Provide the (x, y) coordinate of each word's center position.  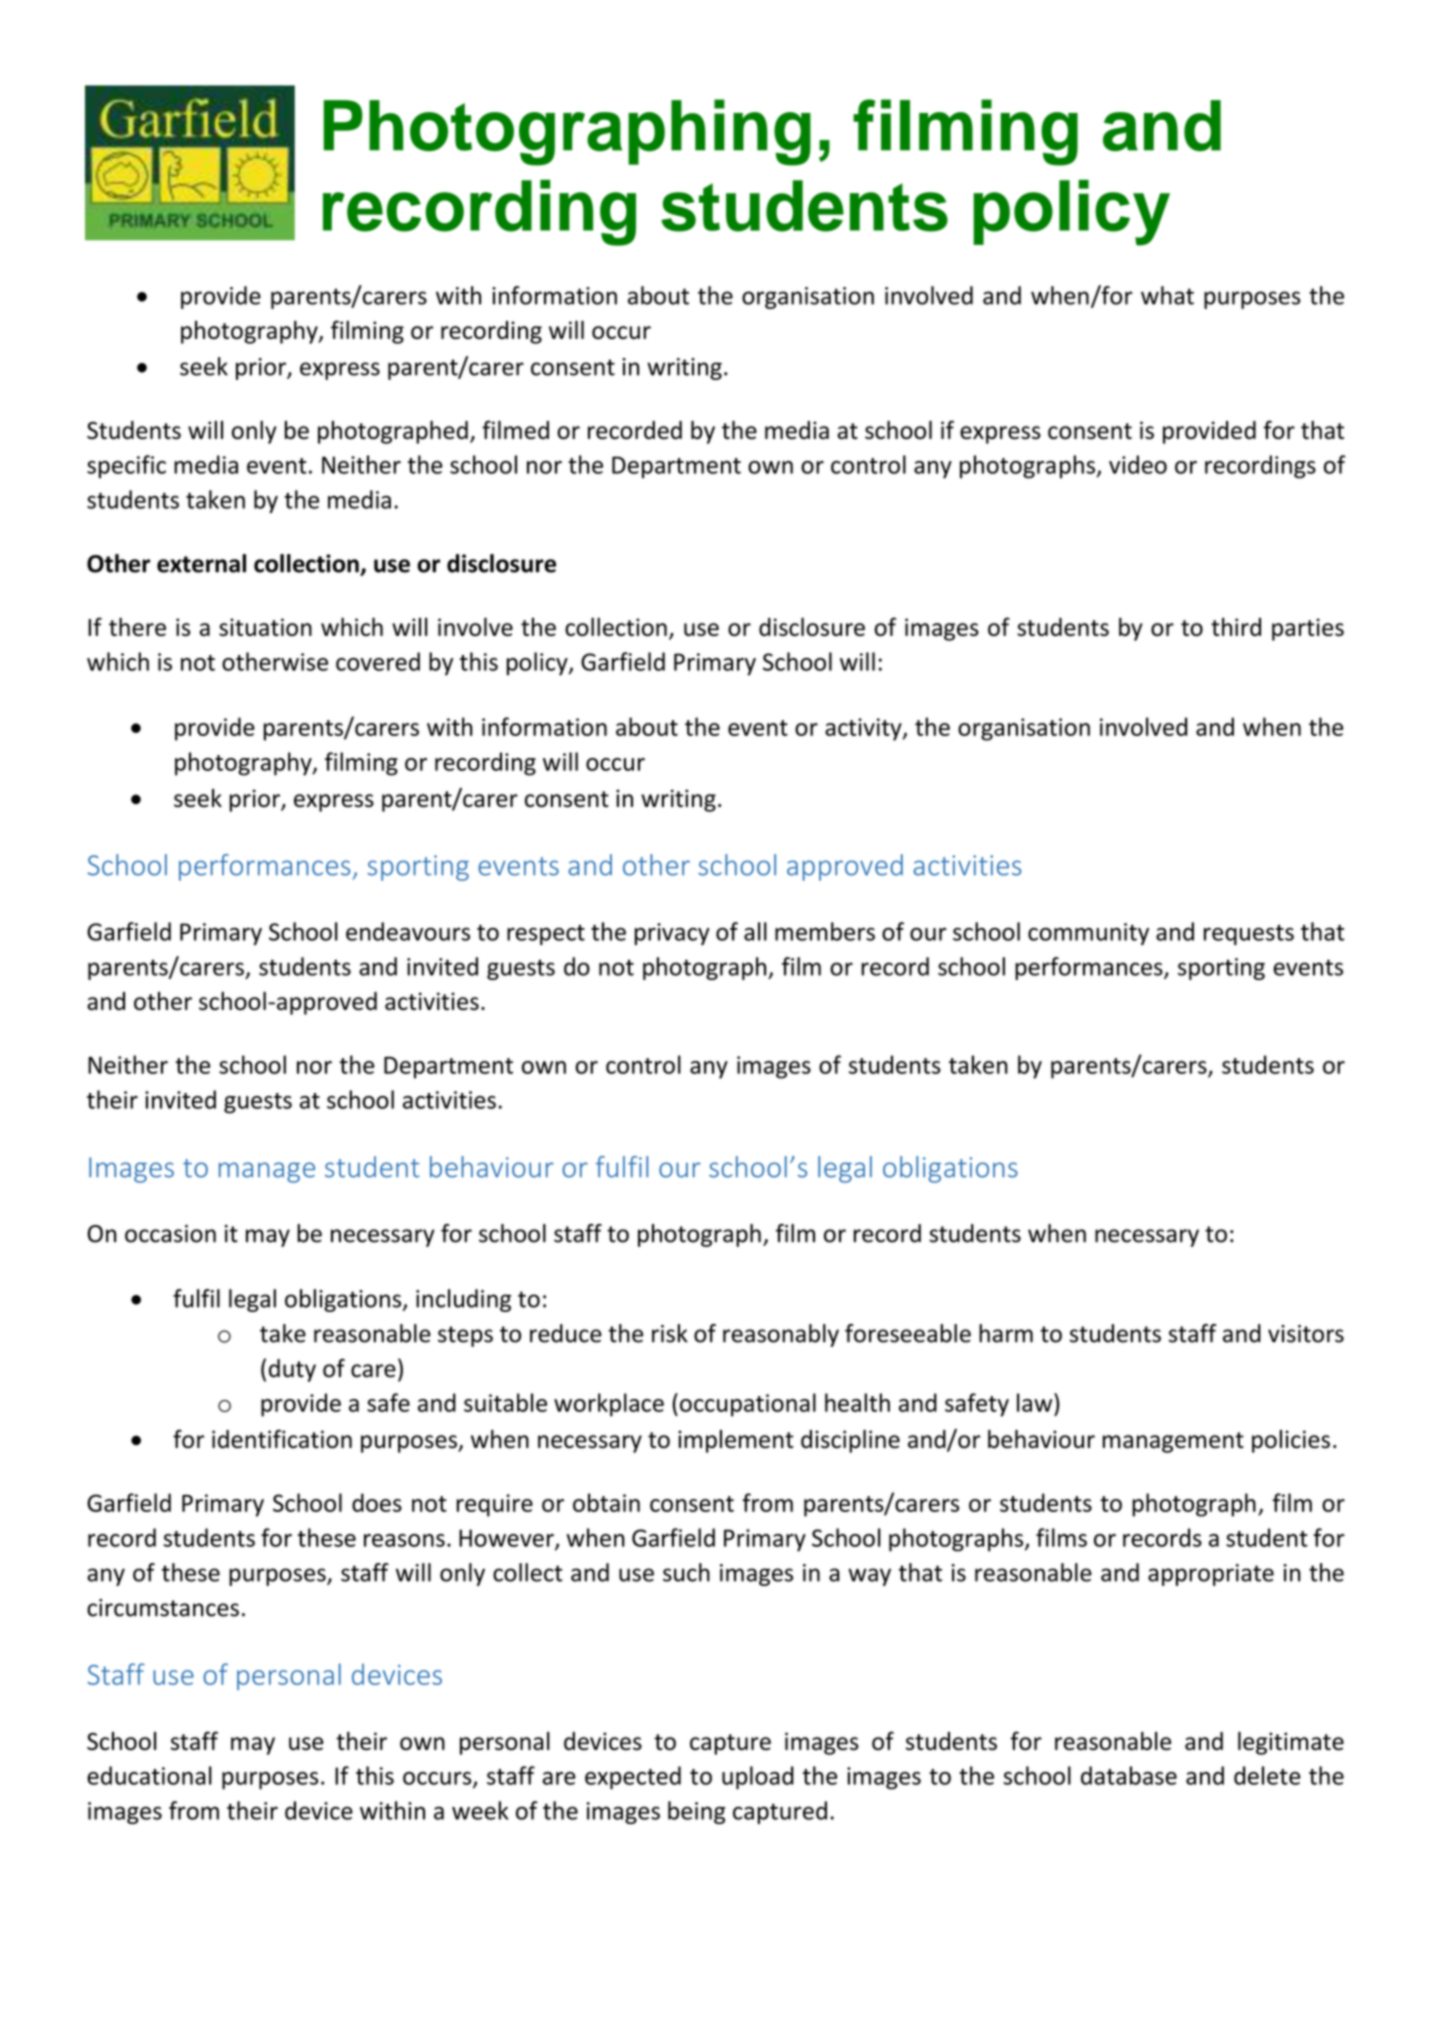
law (1036, 1402)
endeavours (408, 931)
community (1088, 934)
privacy (672, 934)
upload (758, 1778)
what (1167, 295)
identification (282, 1438)
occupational (748, 1405)
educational (149, 1775)
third (1236, 626)
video (1138, 464)
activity (864, 729)
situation (265, 627)
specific (126, 467)
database (1129, 1775)
